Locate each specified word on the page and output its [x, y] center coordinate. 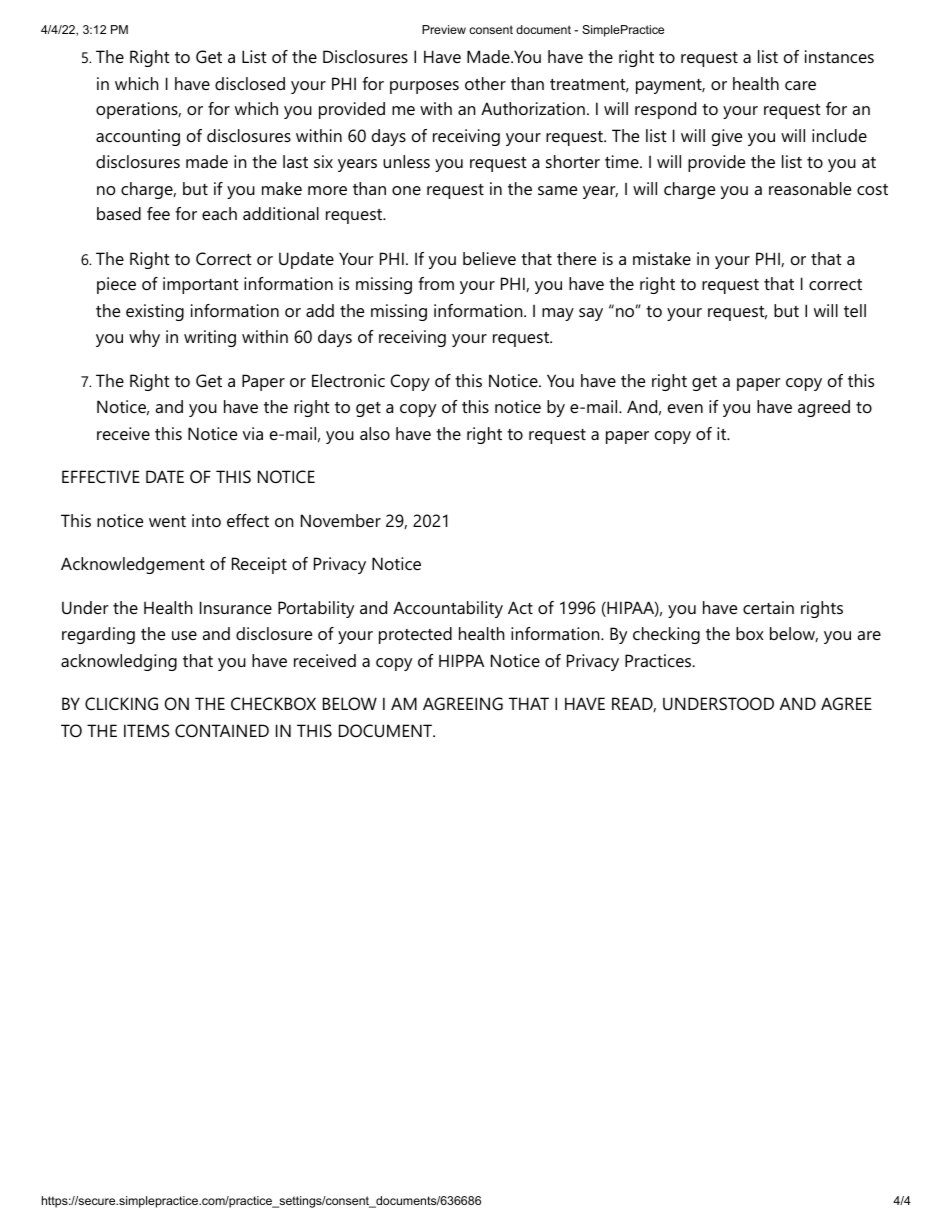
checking [666, 635]
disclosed [250, 83]
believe [489, 258]
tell [855, 310]
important [201, 285]
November [341, 520]
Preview [444, 29]
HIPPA [461, 660]
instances [839, 56]
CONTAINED [222, 730]
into [206, 520]
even [685, 408]
